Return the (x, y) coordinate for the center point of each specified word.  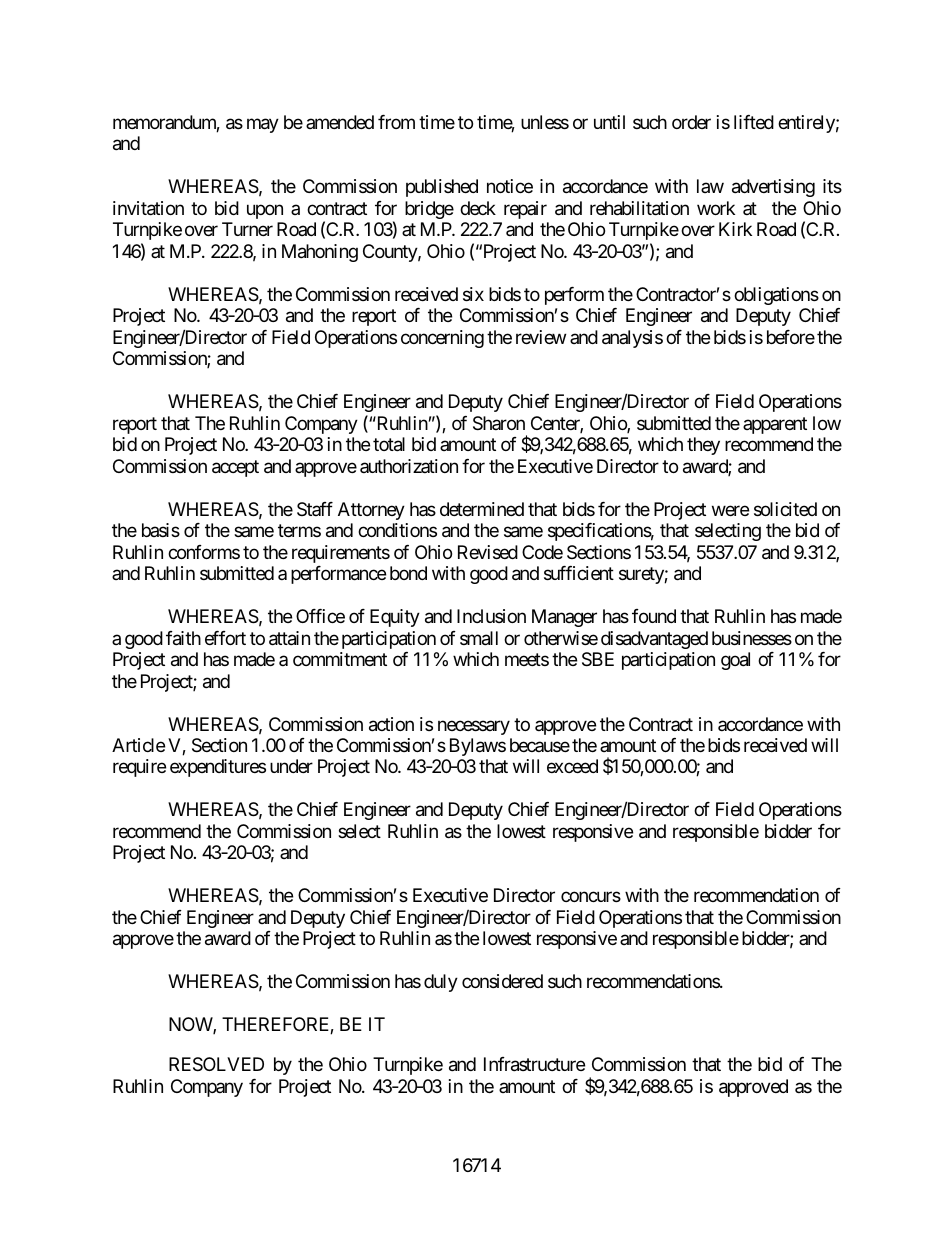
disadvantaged (654, 640)
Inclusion (491, 616)
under (291, 766)
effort (225, 638)
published (442, 188)
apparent (775, 425)
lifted (754, 122)
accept (235, 468)
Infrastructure (534, 1064)
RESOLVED (216, 1064)
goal (735, 661)
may (263, 125)
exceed (572, 766)
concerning (442, 339)
